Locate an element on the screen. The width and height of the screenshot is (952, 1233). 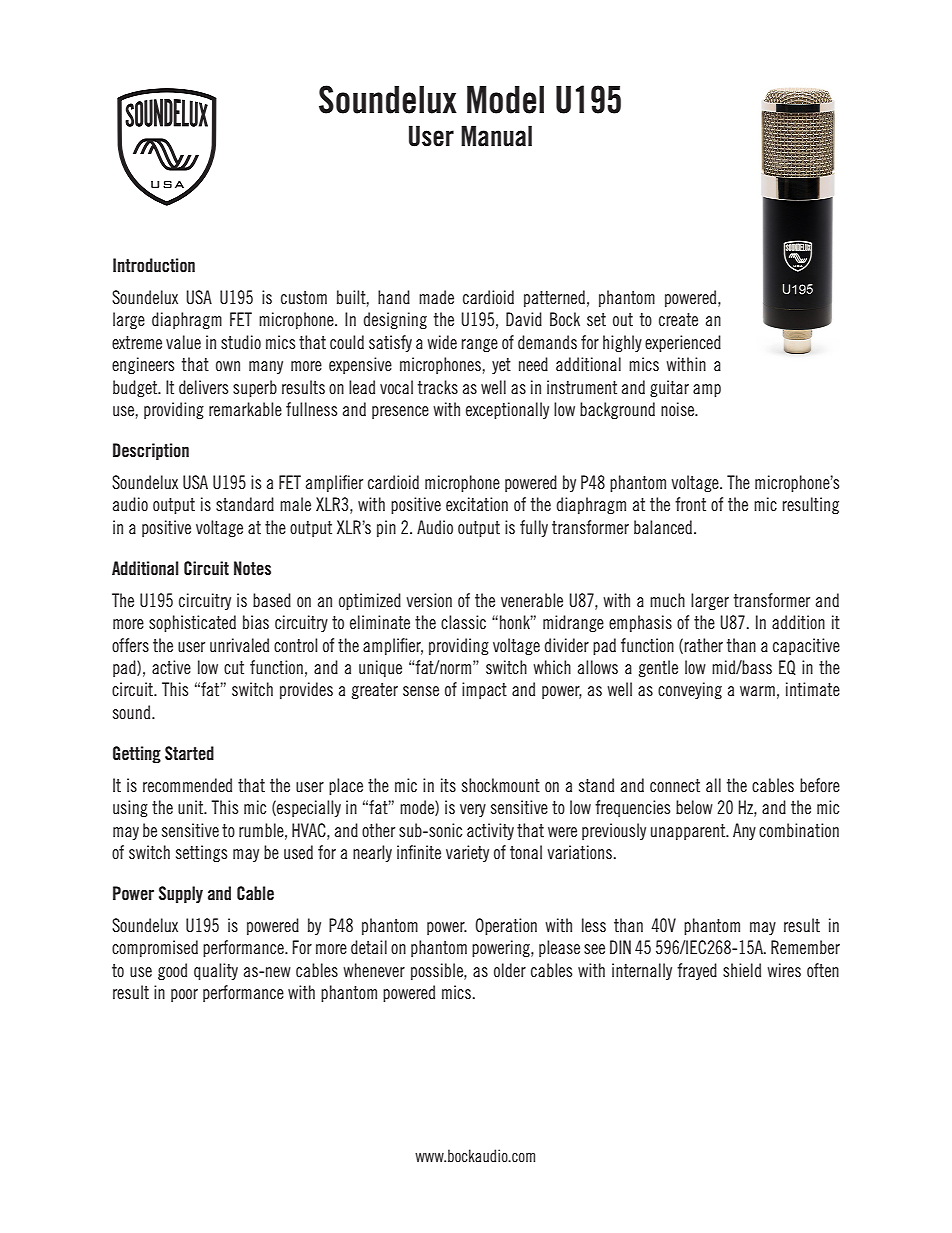
Notes is located at coordinates (252, 568).
